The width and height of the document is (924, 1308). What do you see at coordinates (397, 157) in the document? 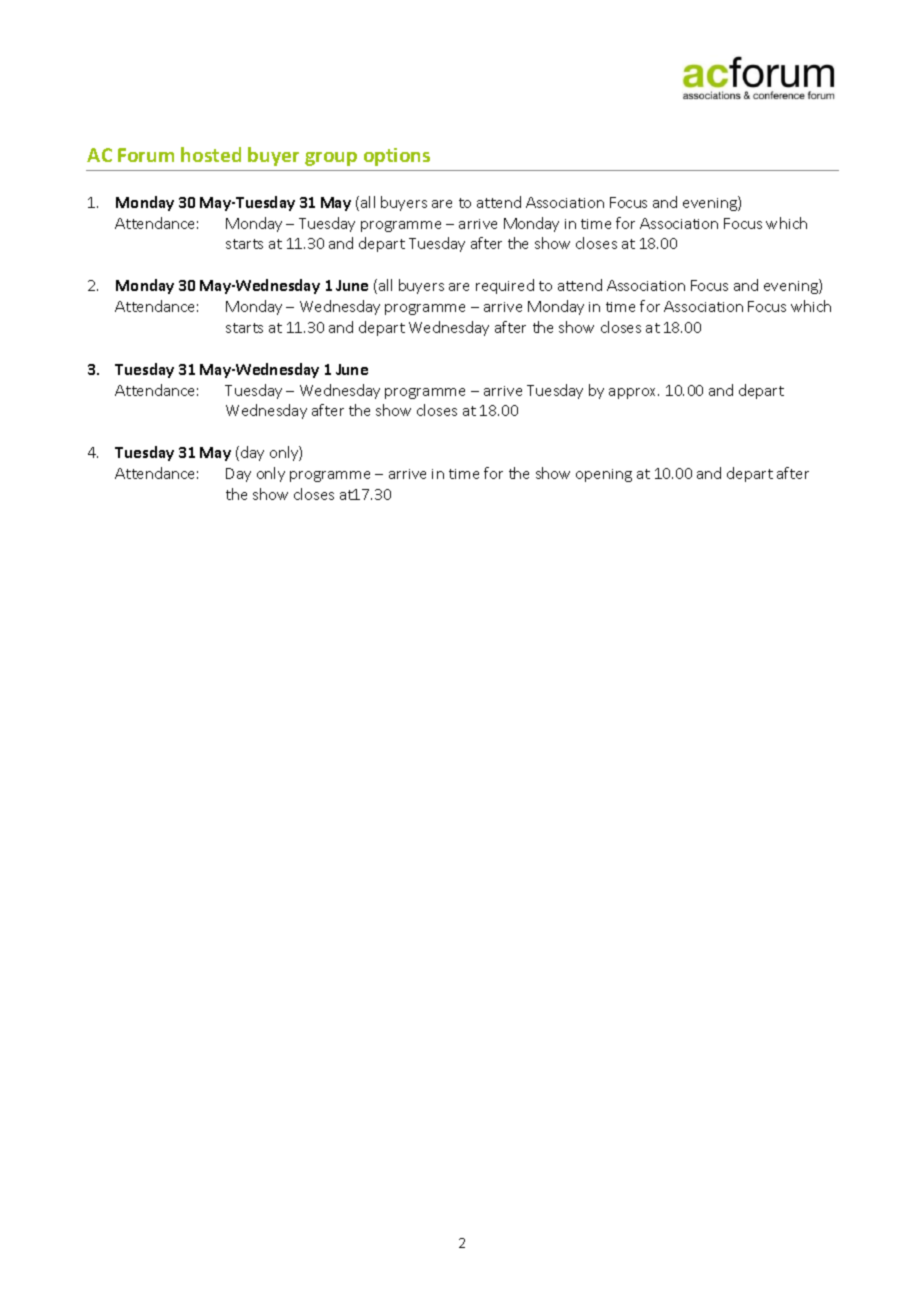
I see `options` at bounding box center [397, 157].
